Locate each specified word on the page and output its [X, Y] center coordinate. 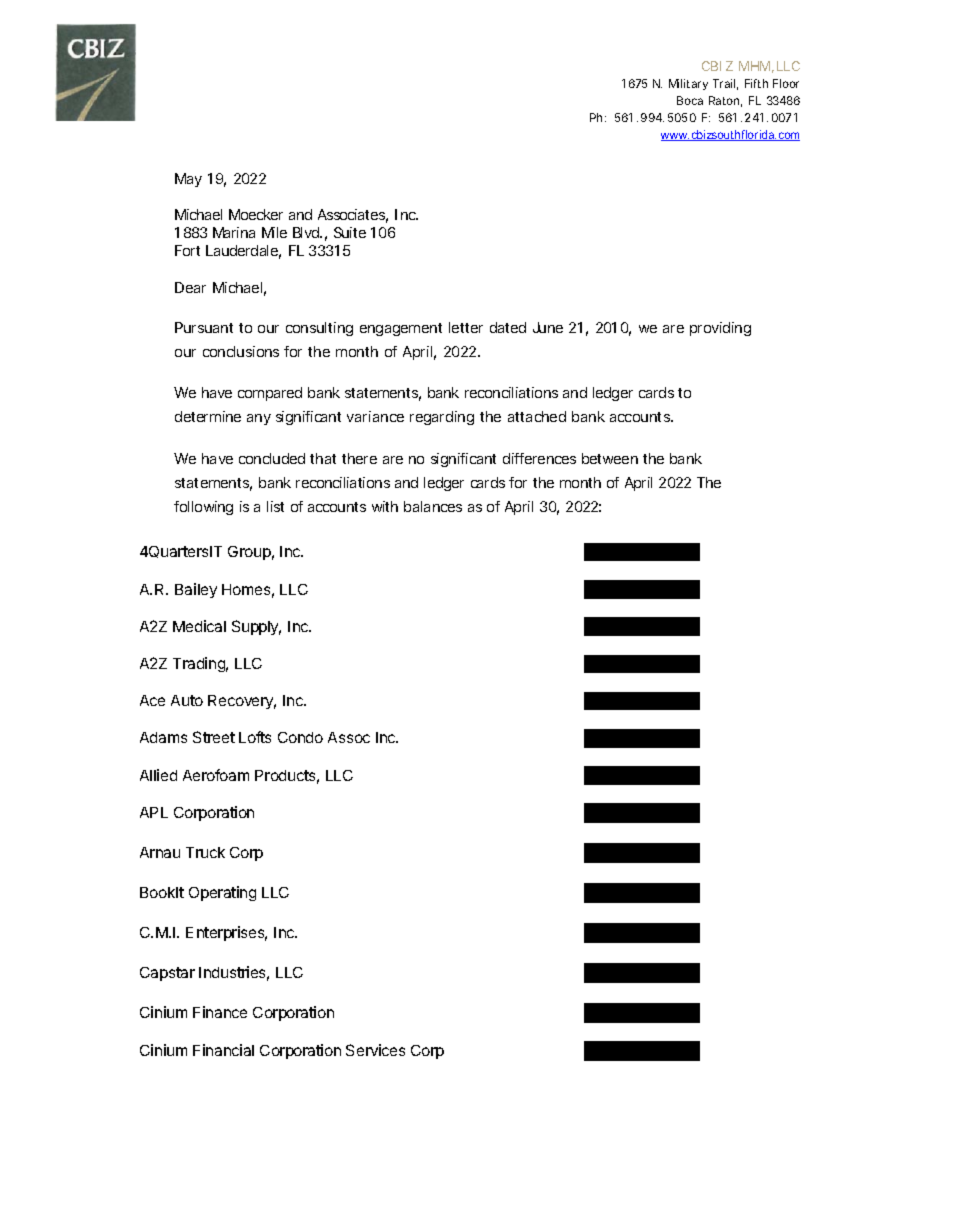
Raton [724, 100]
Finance [220, 1012]
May [188, 180]
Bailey [196, 590]
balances [433, 506]
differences [539, 458]
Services [375, 1050]
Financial [223, 1050]
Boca [690, 100]
